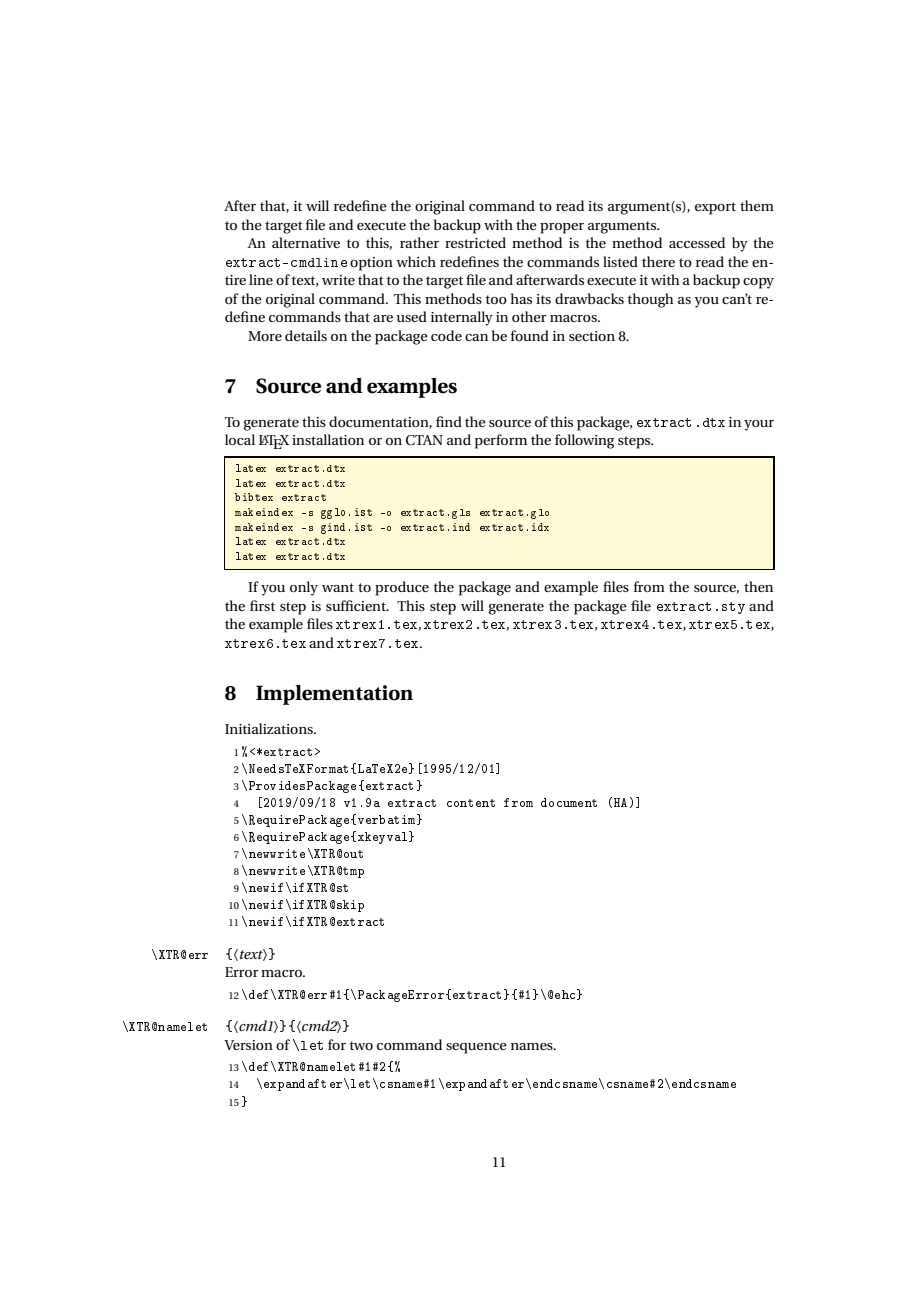 Image resolution: width=924 pixels, height=1308 pixels. I want to click on alternative, so click(306, 242).
